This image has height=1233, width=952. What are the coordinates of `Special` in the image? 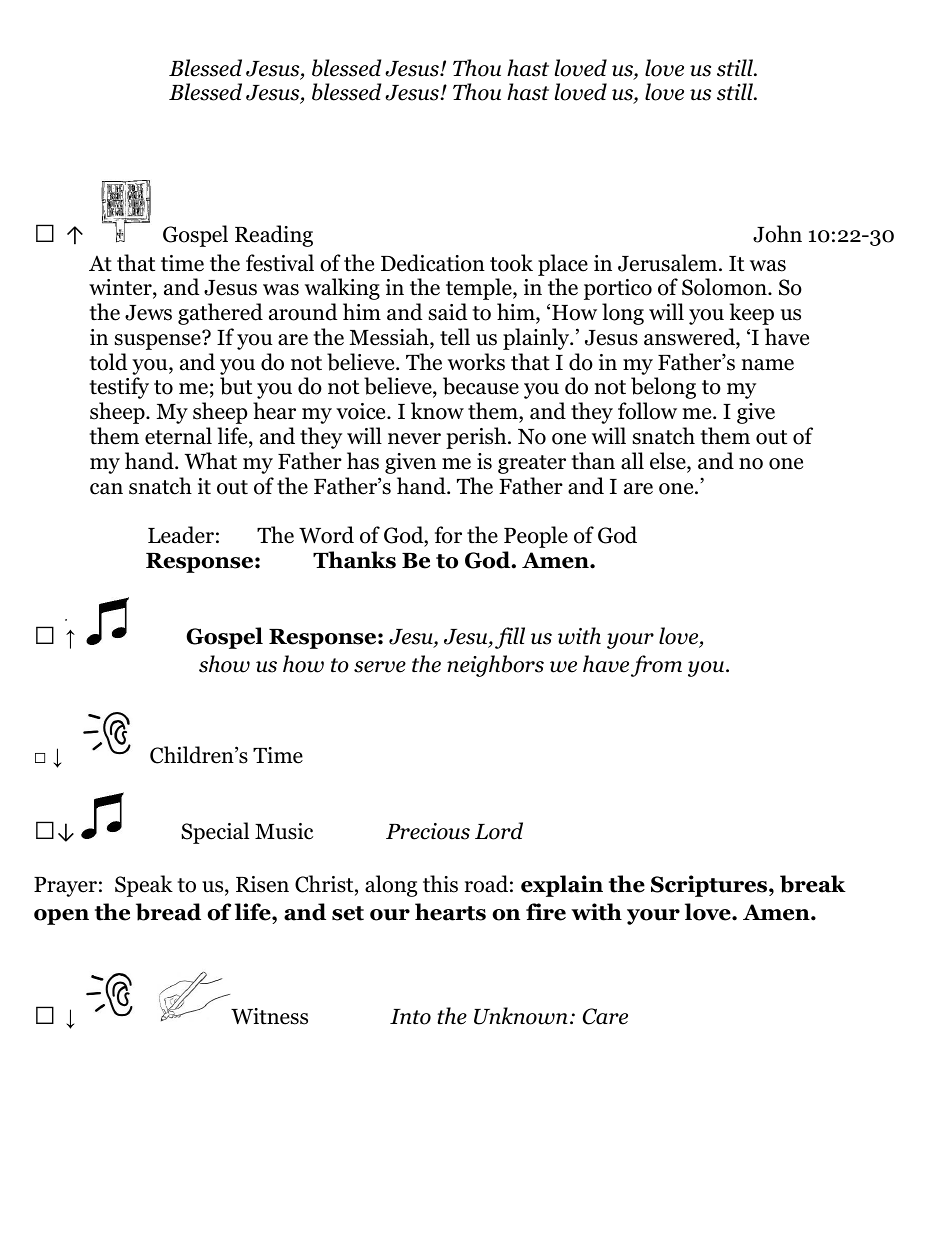 It's located at (215, 833).
